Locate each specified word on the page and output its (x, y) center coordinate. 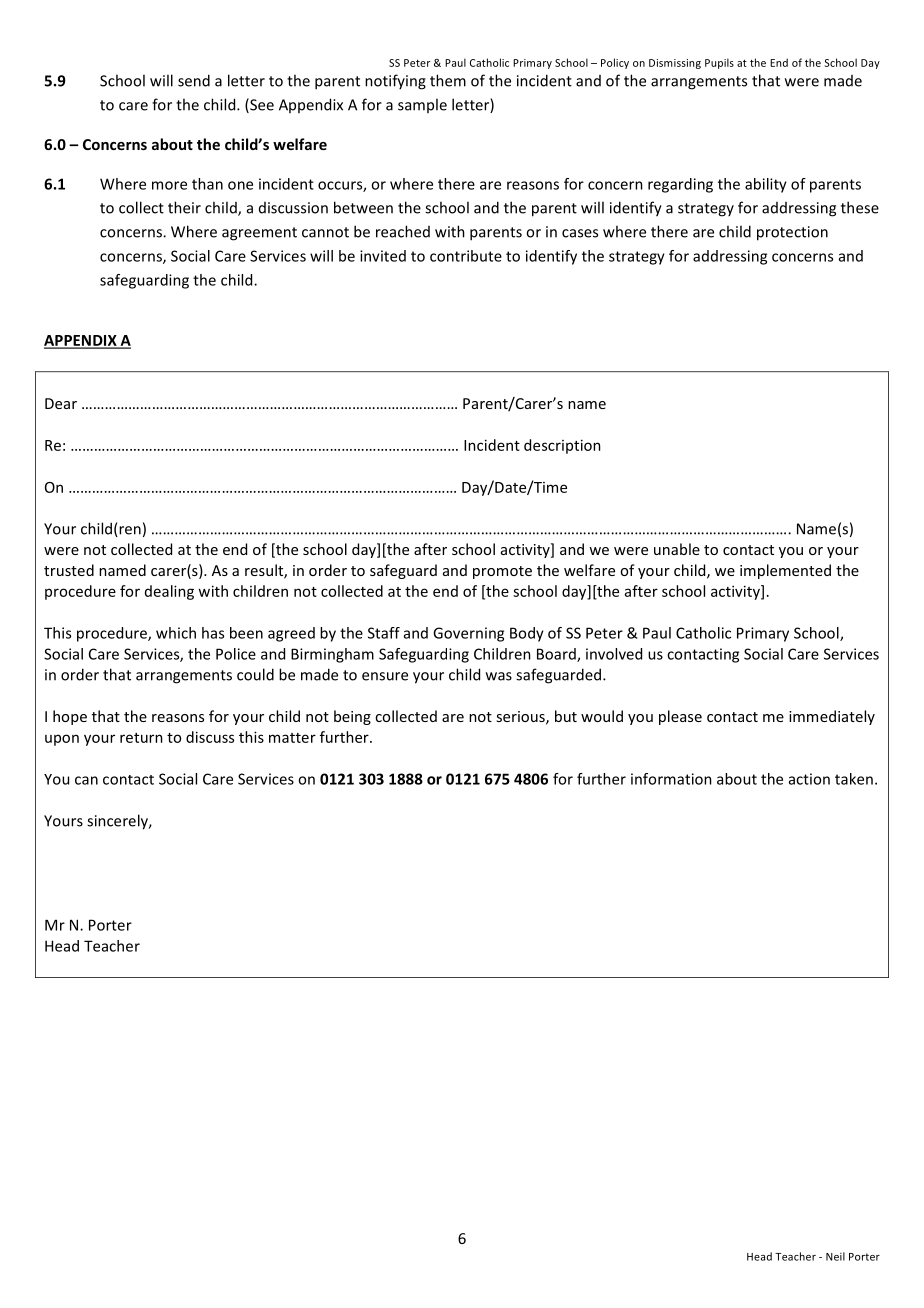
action (809, 779)
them (448, 80)
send (194, 80)
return (141, 738)
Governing (468, 634)
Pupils (719, 63)
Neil (835, 1256)
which (176, 633)
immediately (832, 717)
